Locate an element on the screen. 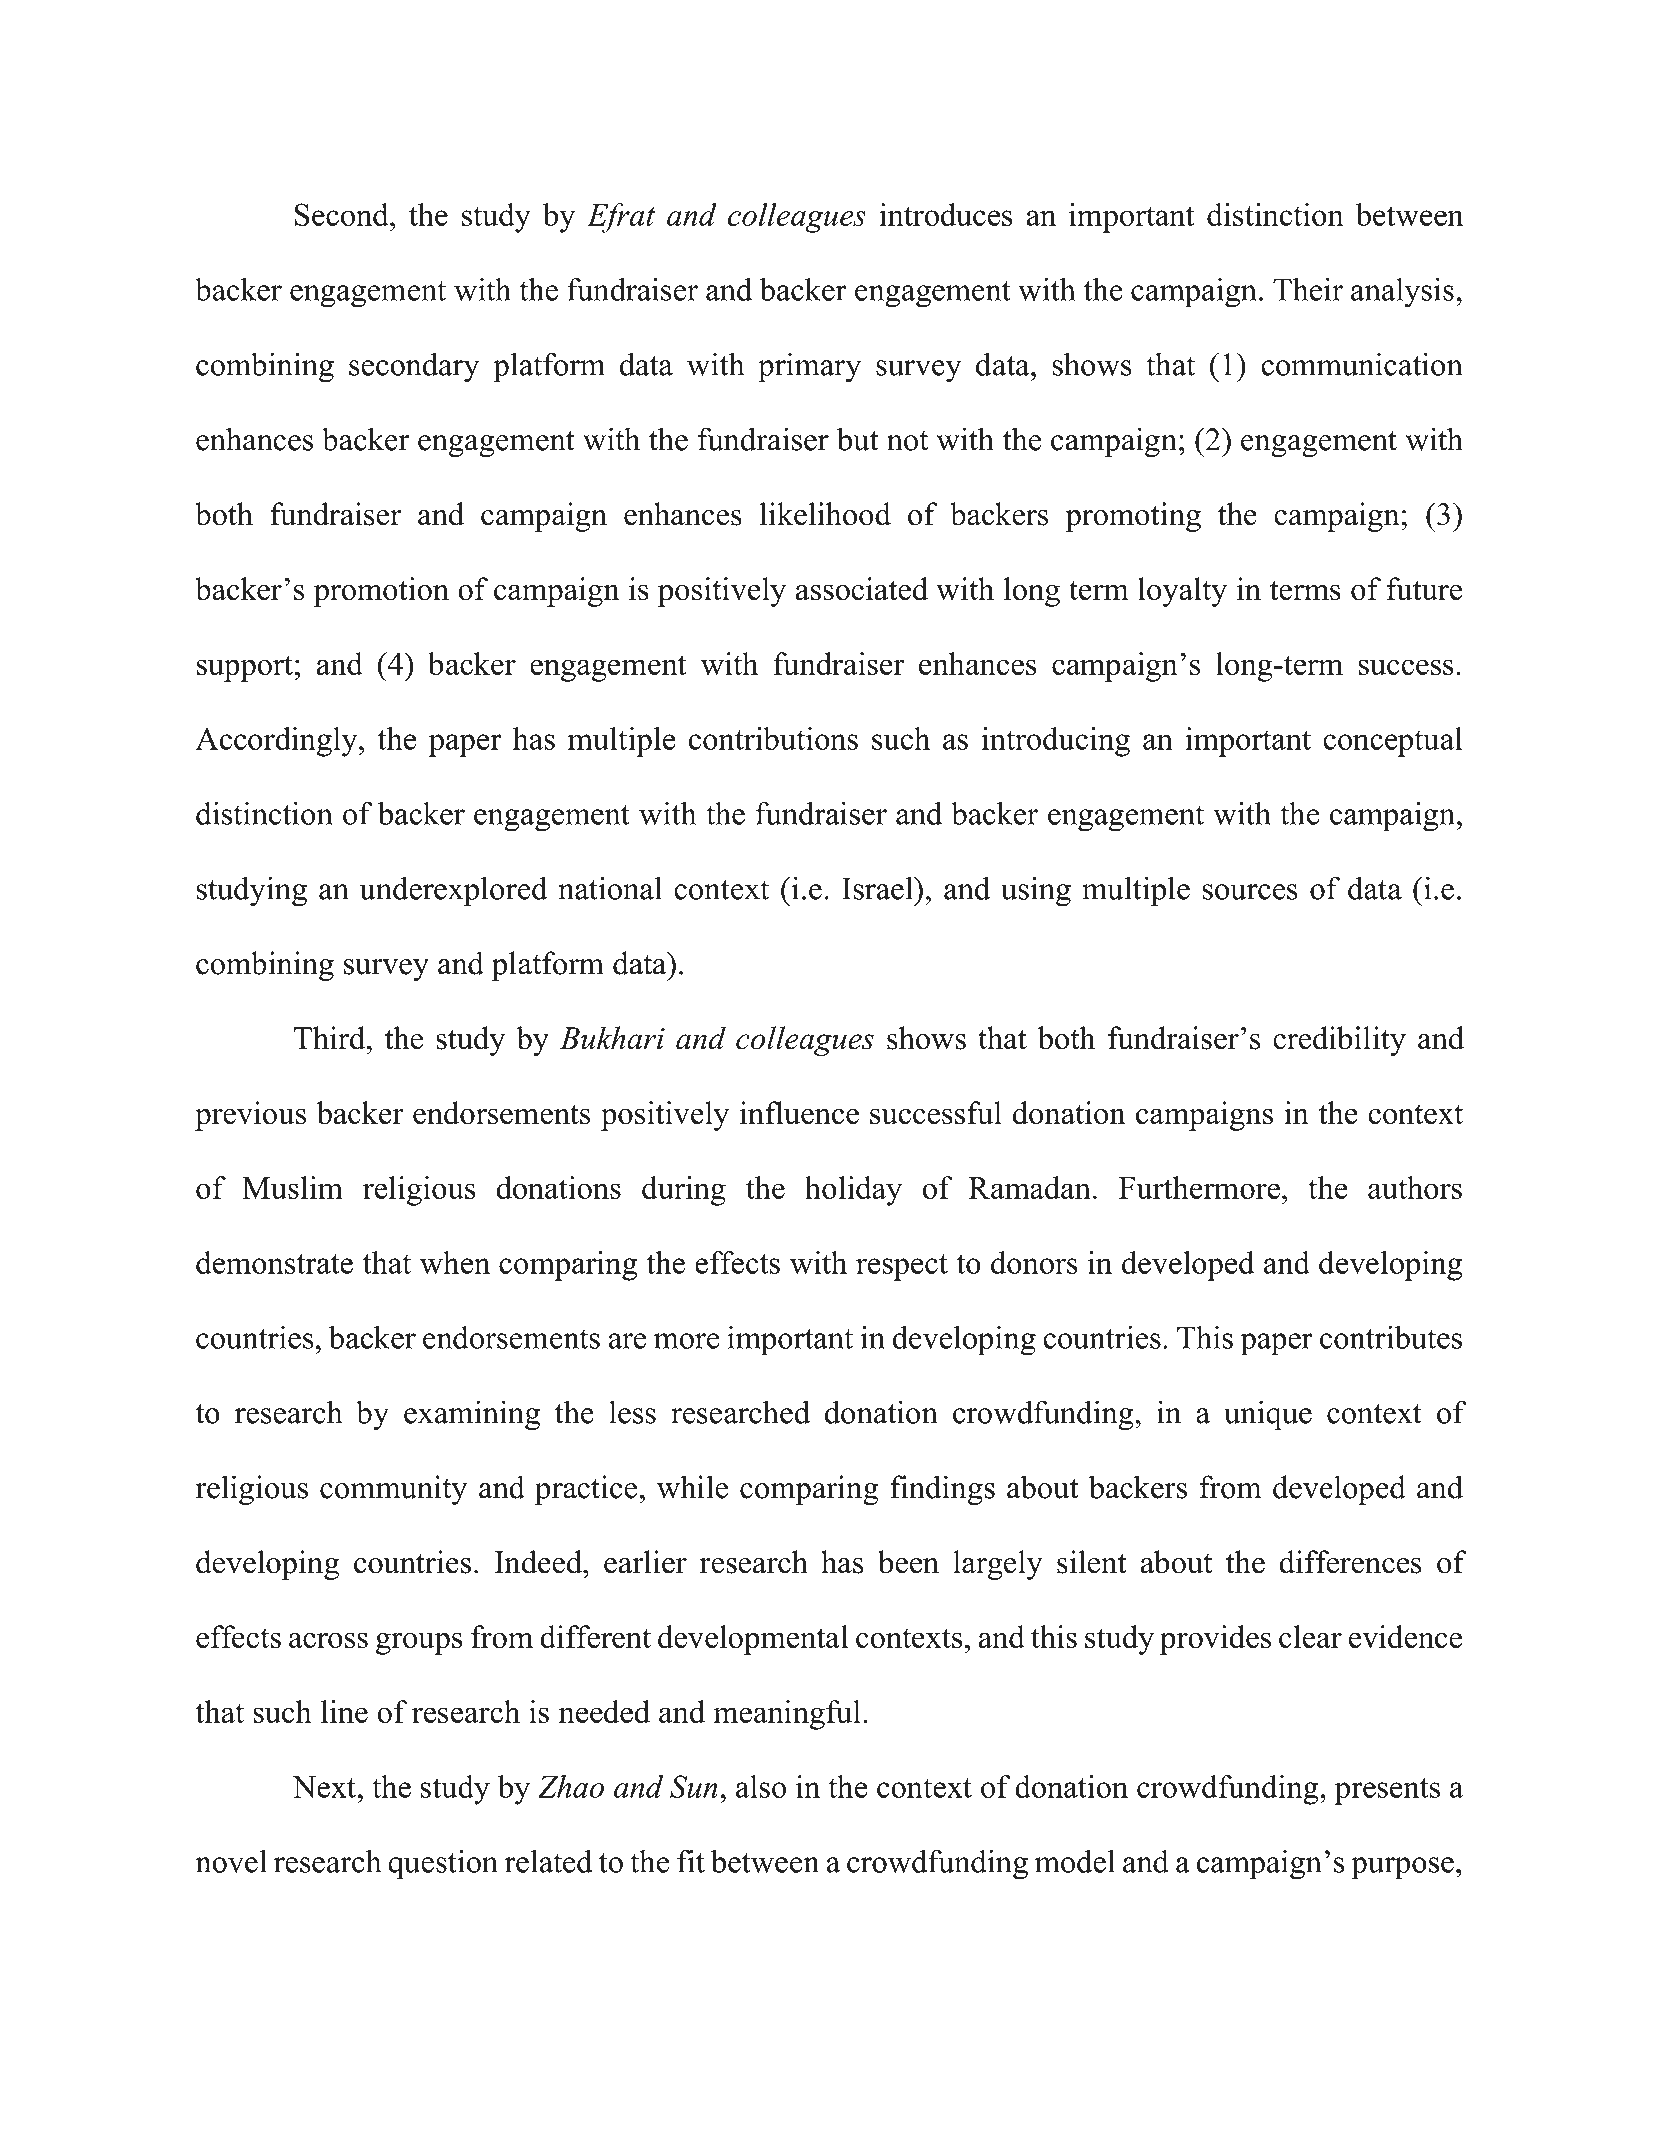 The width and height of the screenshot is (1660, 2148). introduces is located at coordinates (945, 214).
